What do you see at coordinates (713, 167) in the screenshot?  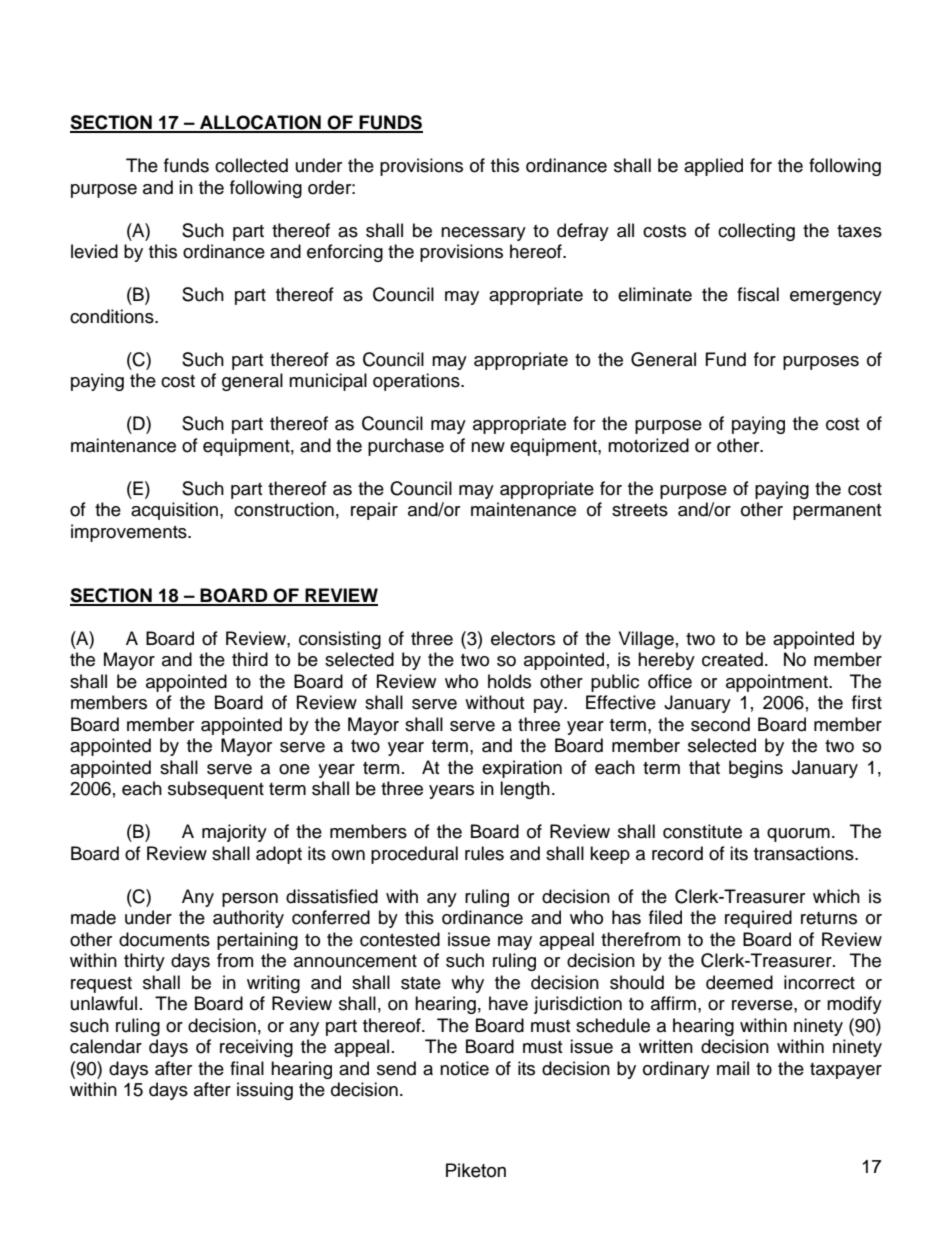 I see `applied` at bounding box center [713, 167].
